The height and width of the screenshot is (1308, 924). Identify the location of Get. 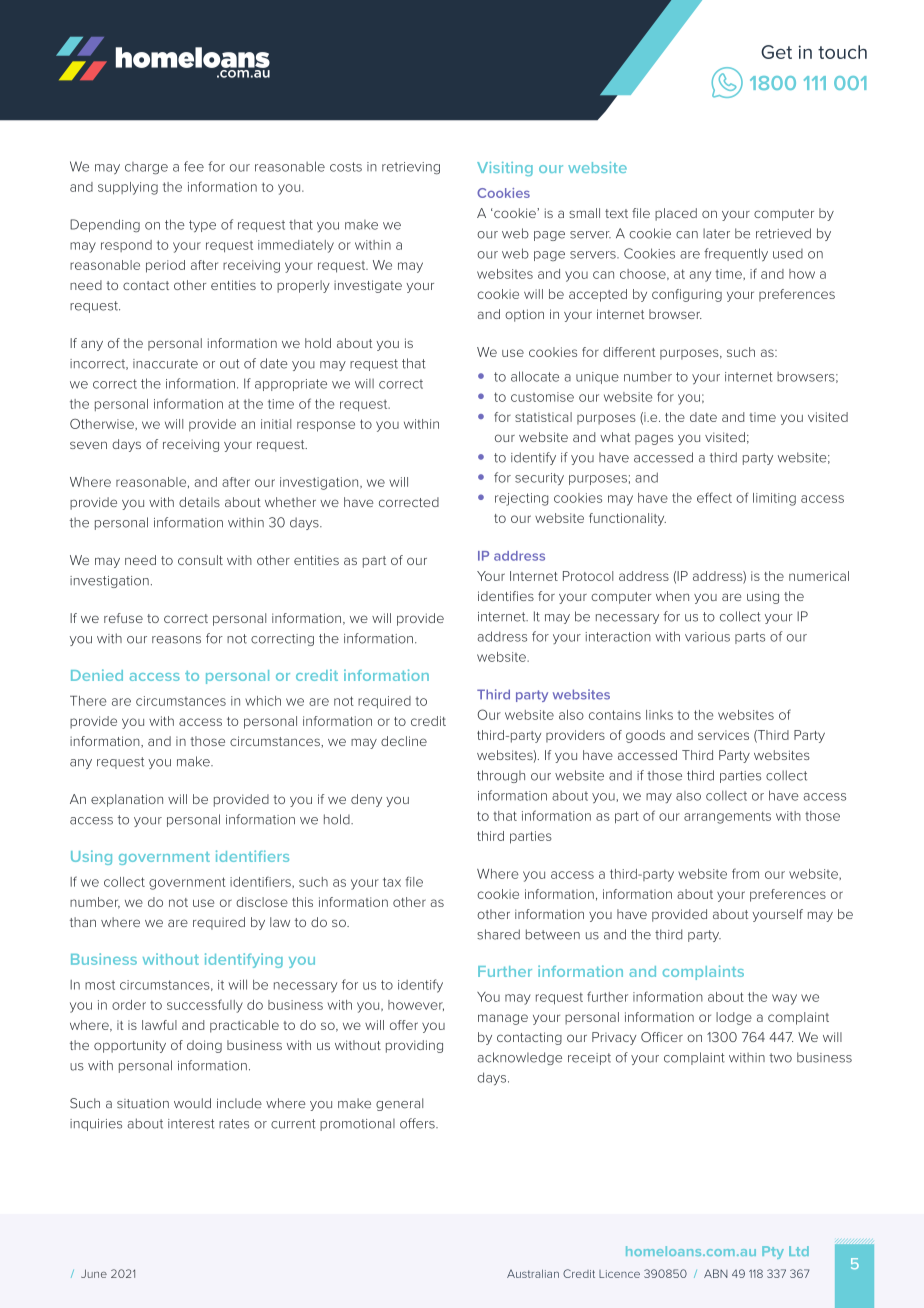
(776, 52).
